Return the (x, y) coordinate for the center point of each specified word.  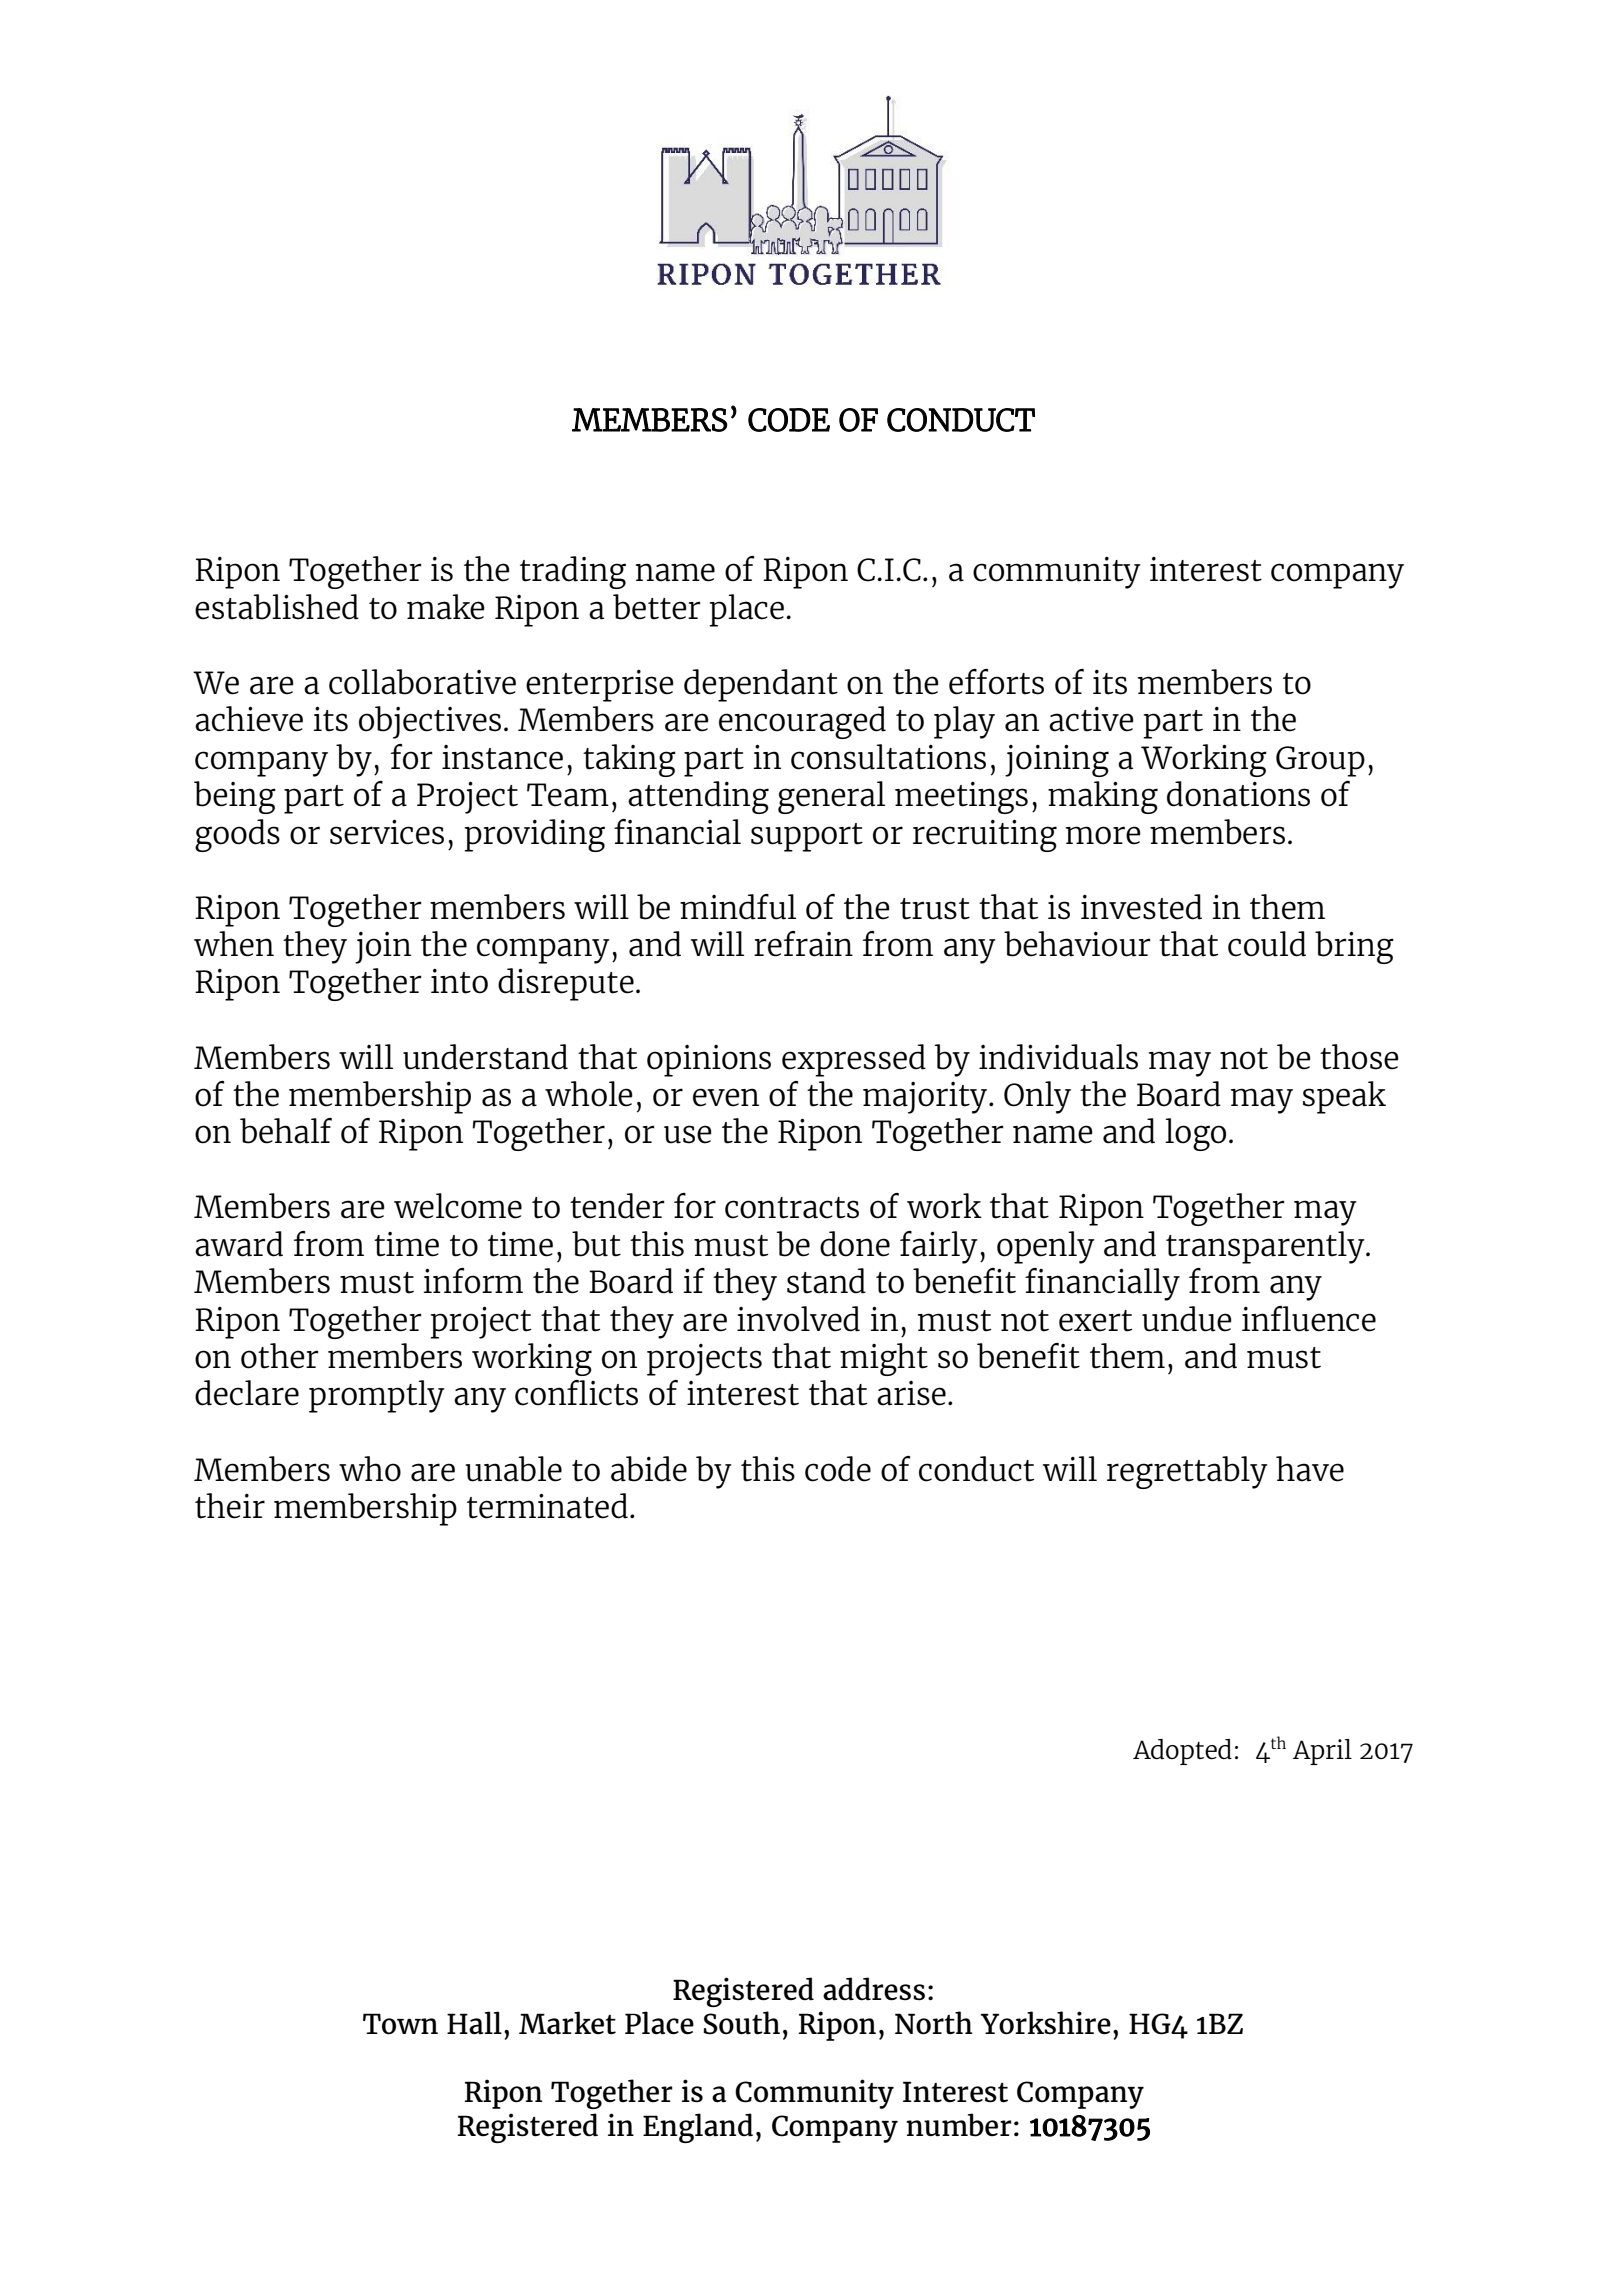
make (446, 607)
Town (400, 2024)
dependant (761, 685)
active (1091, 719)
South (741, 2023)
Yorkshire (1046, 2023)
